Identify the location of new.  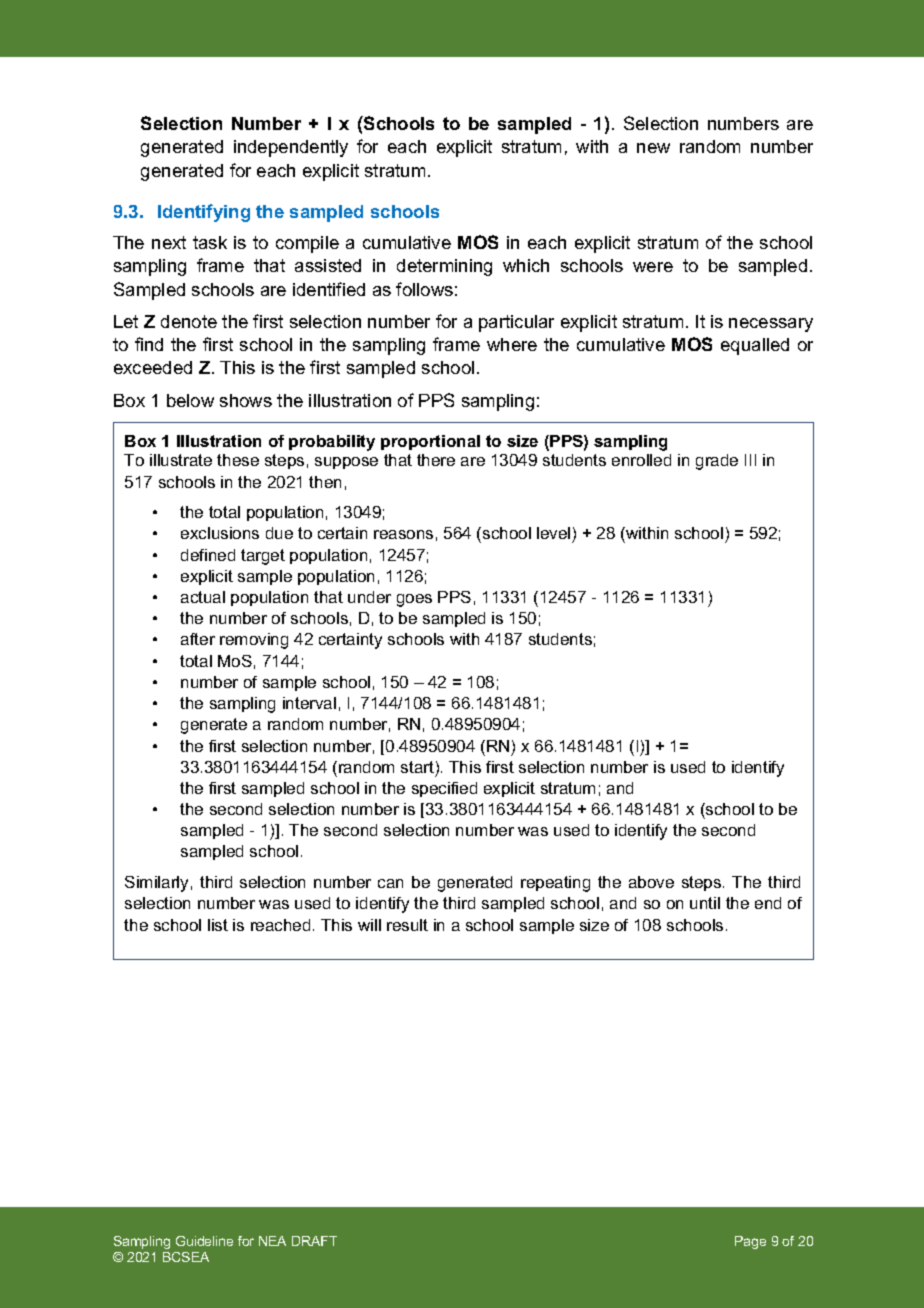
(653, 148).
